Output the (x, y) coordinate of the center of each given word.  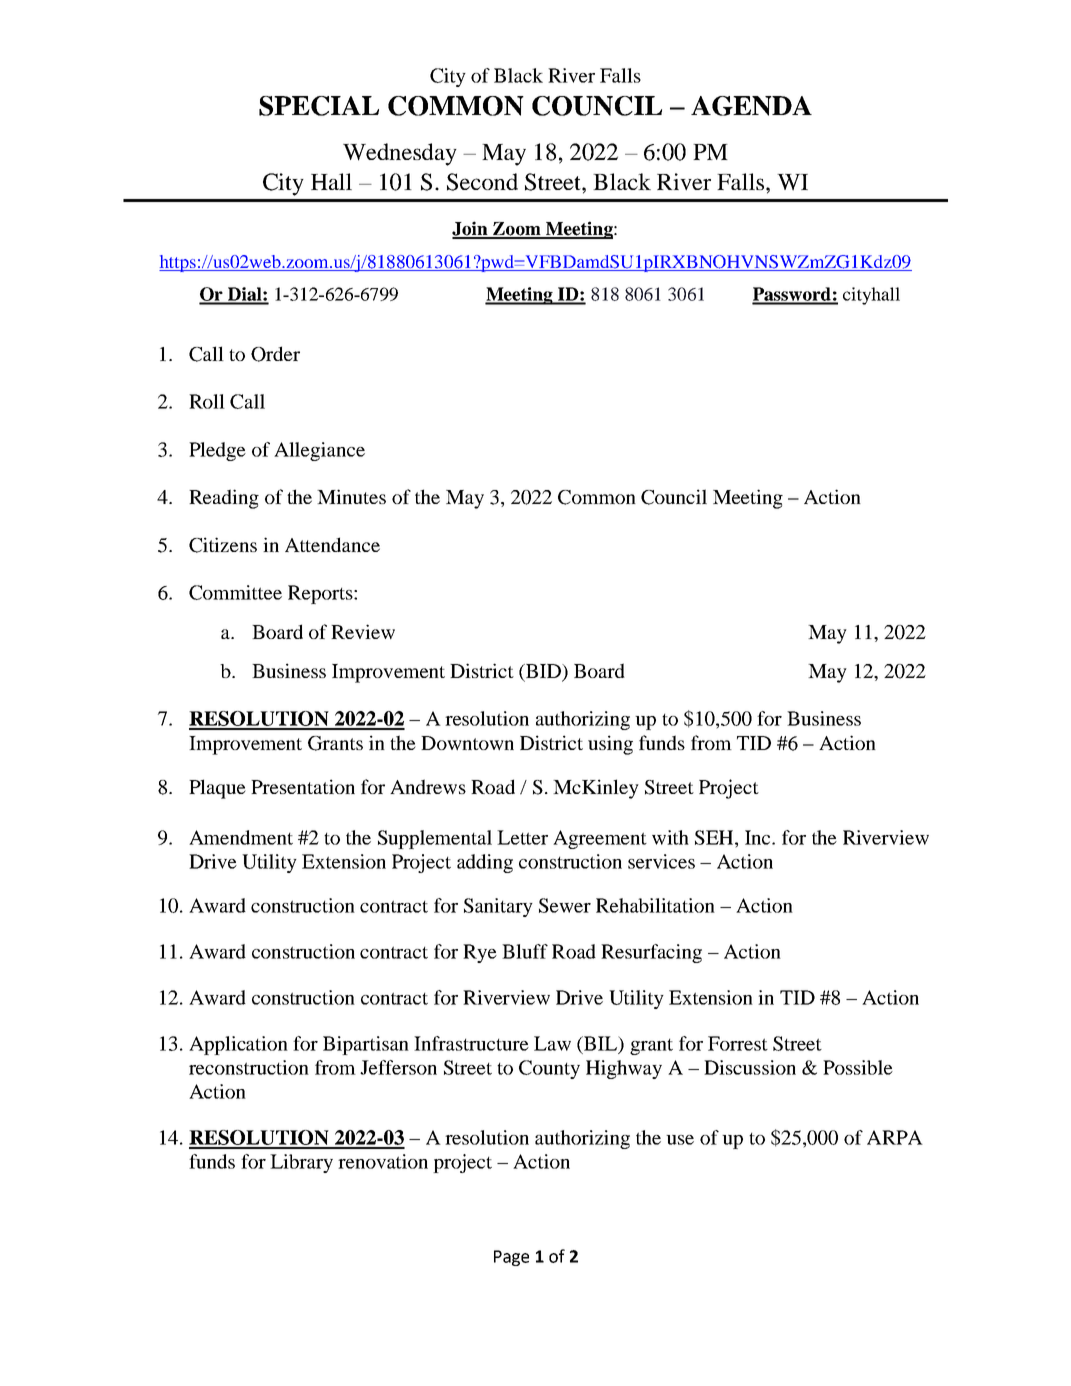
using (610, 745)
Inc (759, 837)
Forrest (738, 1043)
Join (471, 229)
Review (363, 631)
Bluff (525, 951)
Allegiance (319, 451)
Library (301, 1163)
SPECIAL (319, 106)
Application (238, 1045)
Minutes (351, 496)
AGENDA (751, 106)
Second (482, 182)
